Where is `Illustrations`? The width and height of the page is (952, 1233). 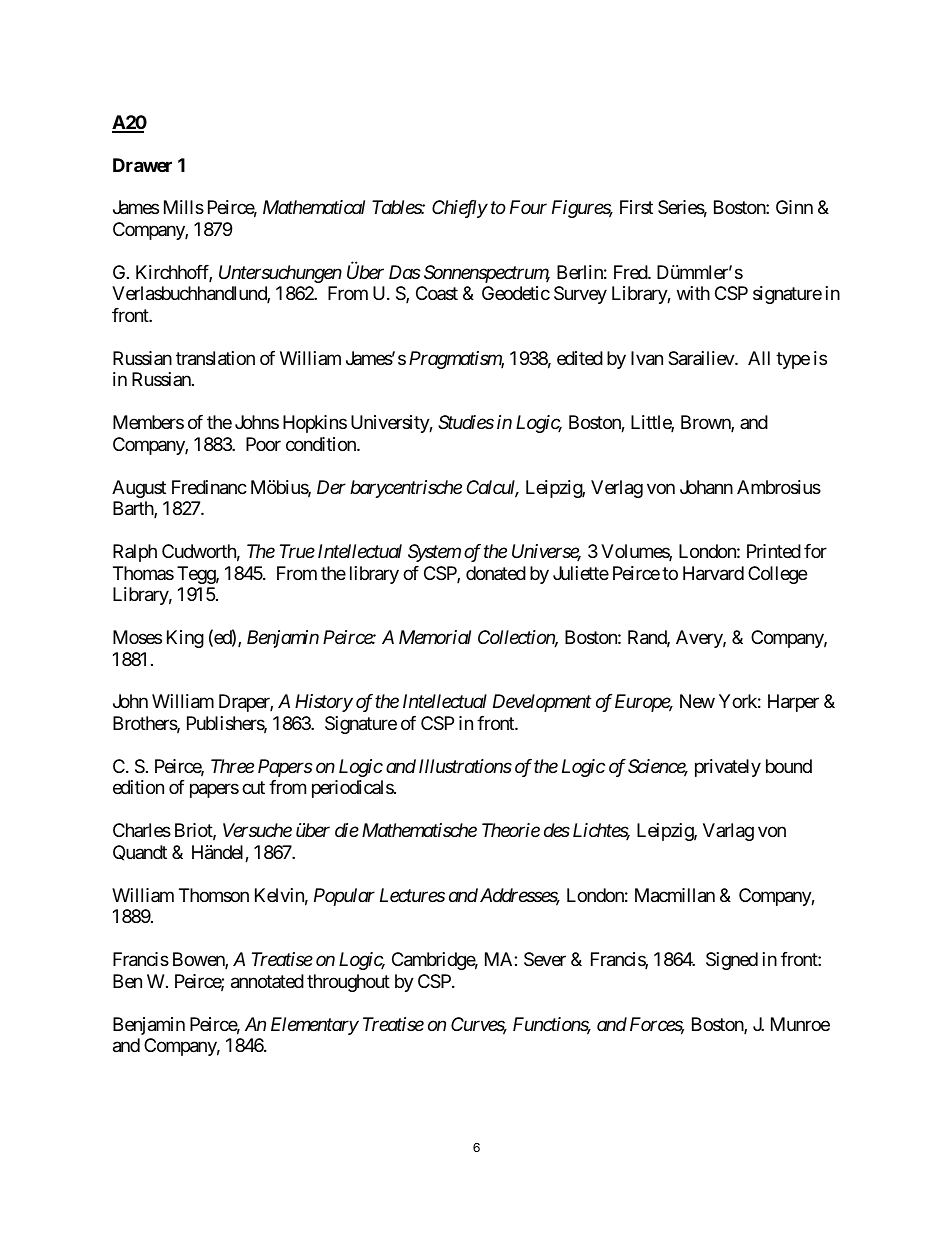
Illustrations is located at coordinates (465, 766).
